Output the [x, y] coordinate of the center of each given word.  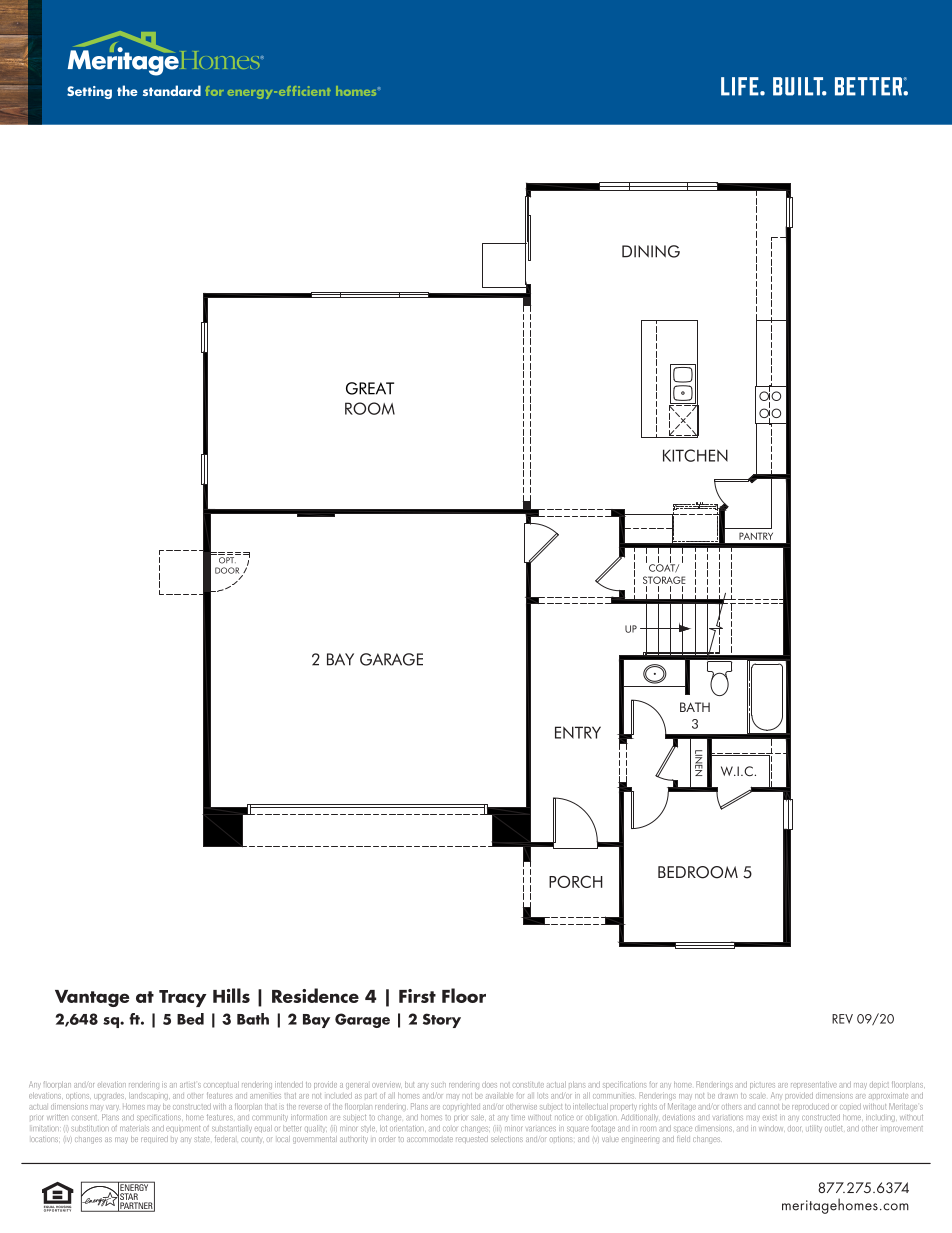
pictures [762, 1085]
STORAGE [664, 580]
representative [814, 1085]
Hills [231, 995]
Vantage [92, 998]
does [489, 1084]
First [417, 996]
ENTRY [578, 732]
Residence [315, 995]
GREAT [370, 388]
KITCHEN [695, 455]
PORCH [576, 881]
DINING [651, 251]
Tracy [183, 998]
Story [442, 1020]
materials [134, 1129]
